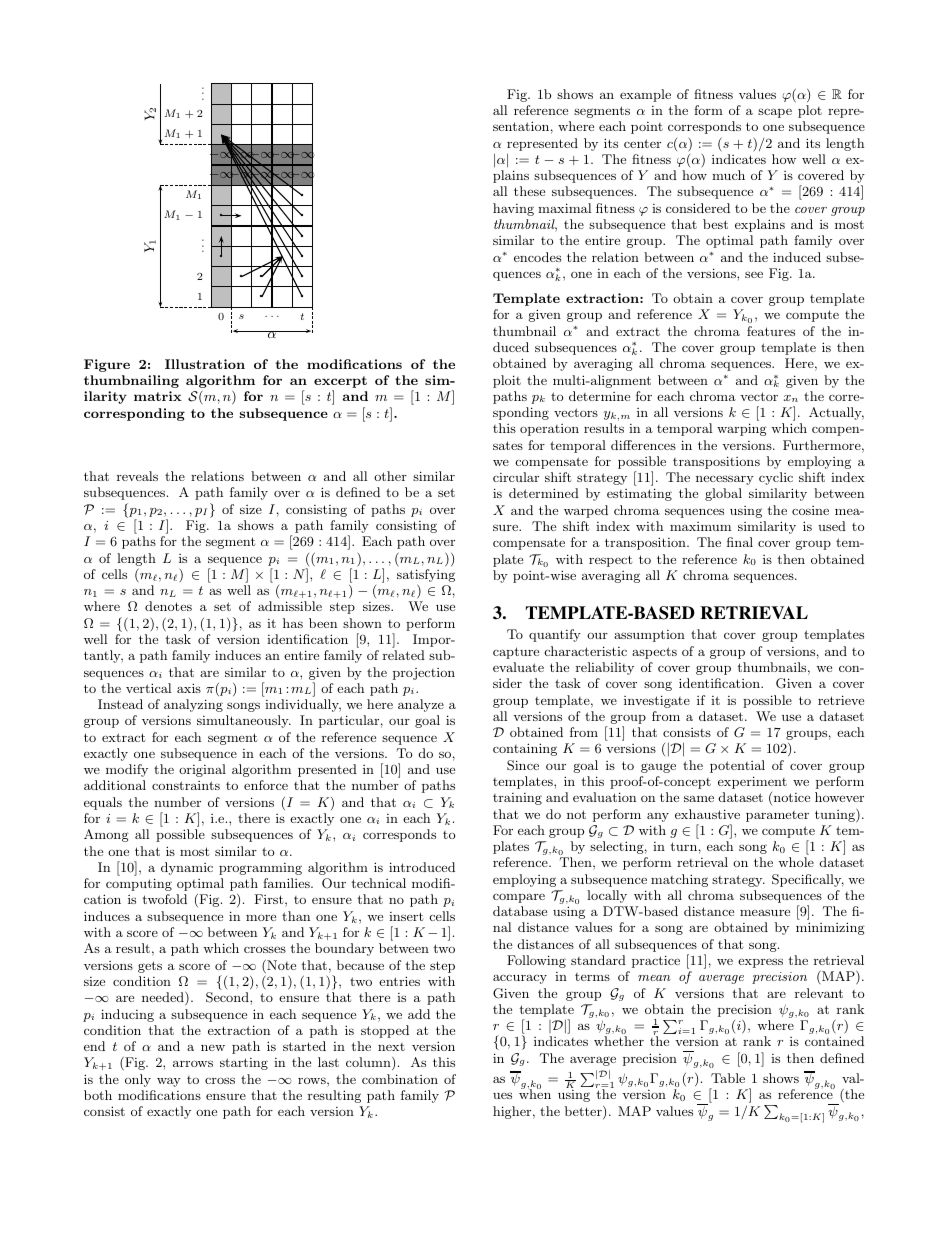 This screenshot has height=1233, width=952. What do you see at coordinates (742, 429) in the screenshot?
I see `warping` at bounding box center [742, 429].
